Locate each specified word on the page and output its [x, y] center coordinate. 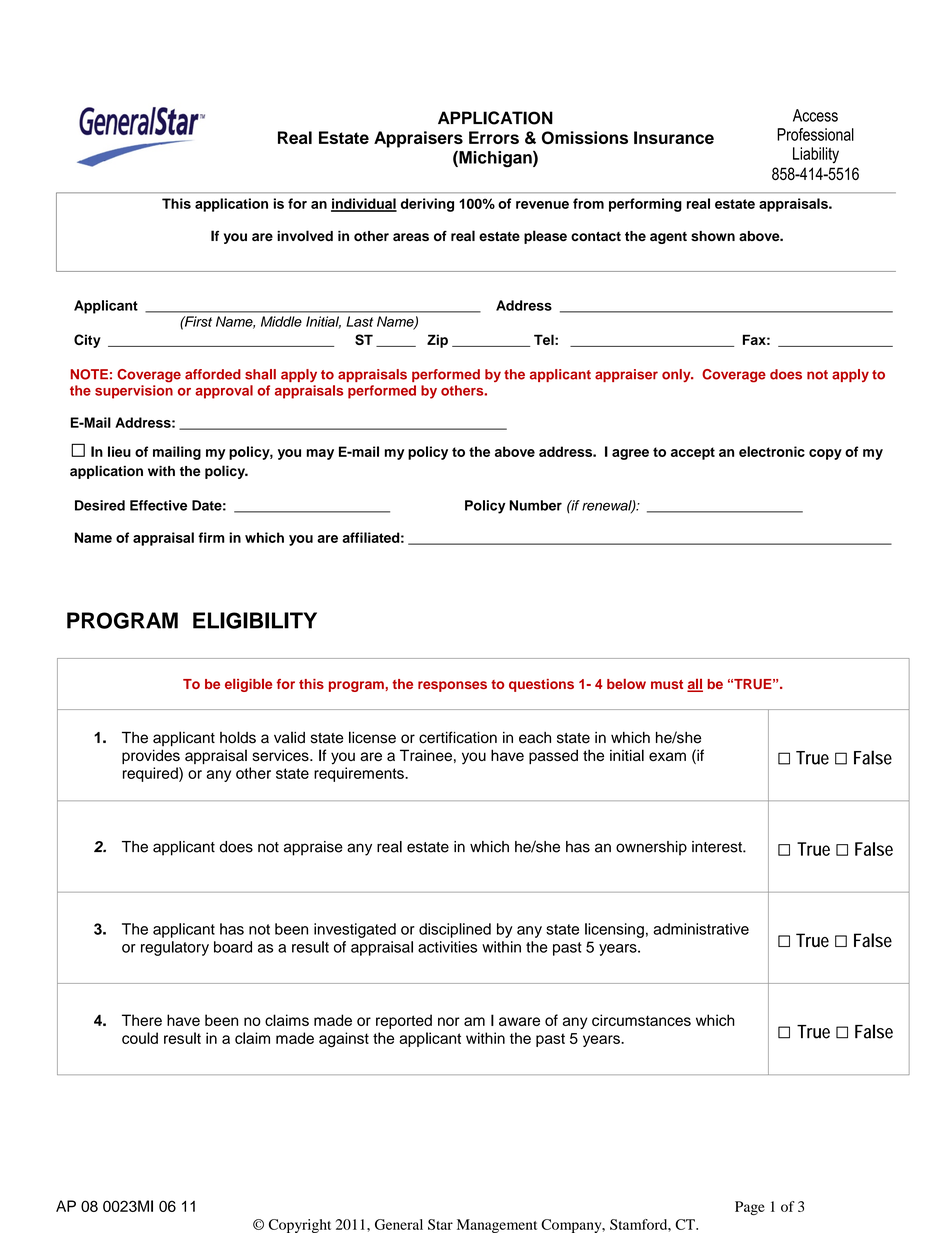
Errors [494, 137]
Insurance [674, 137]
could [140, 1038]
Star [440, 1224]
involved [305, 236]
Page [750, 1208]
